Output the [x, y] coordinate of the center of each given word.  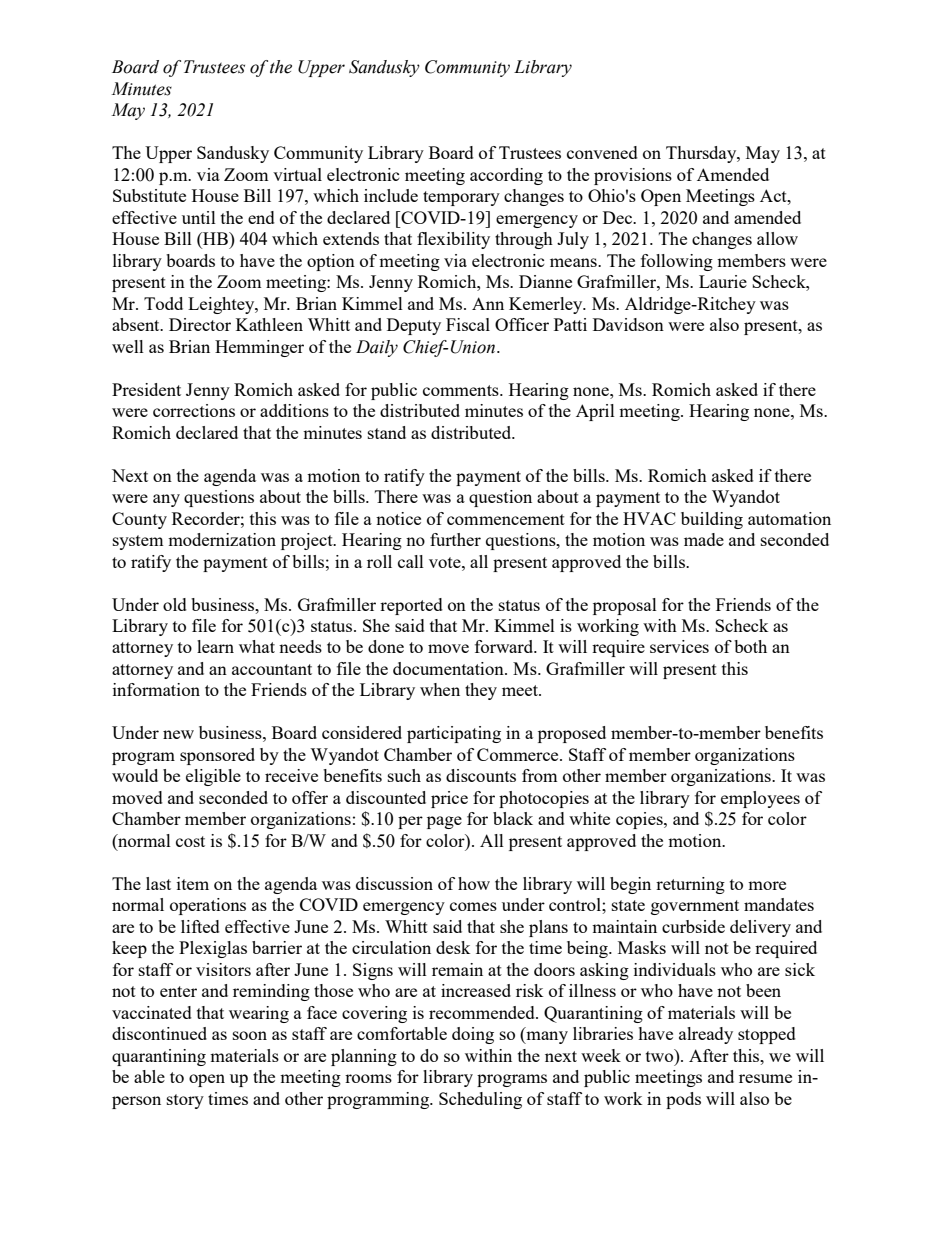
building [712, 520]
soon [250, 1035]
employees [760, 799]
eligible [213, 777]
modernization [222, 539]
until [199, 217]
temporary [461, 198]
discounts [481, 775]
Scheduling [480, 1100]
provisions [633, 176]
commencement [506, 519]
